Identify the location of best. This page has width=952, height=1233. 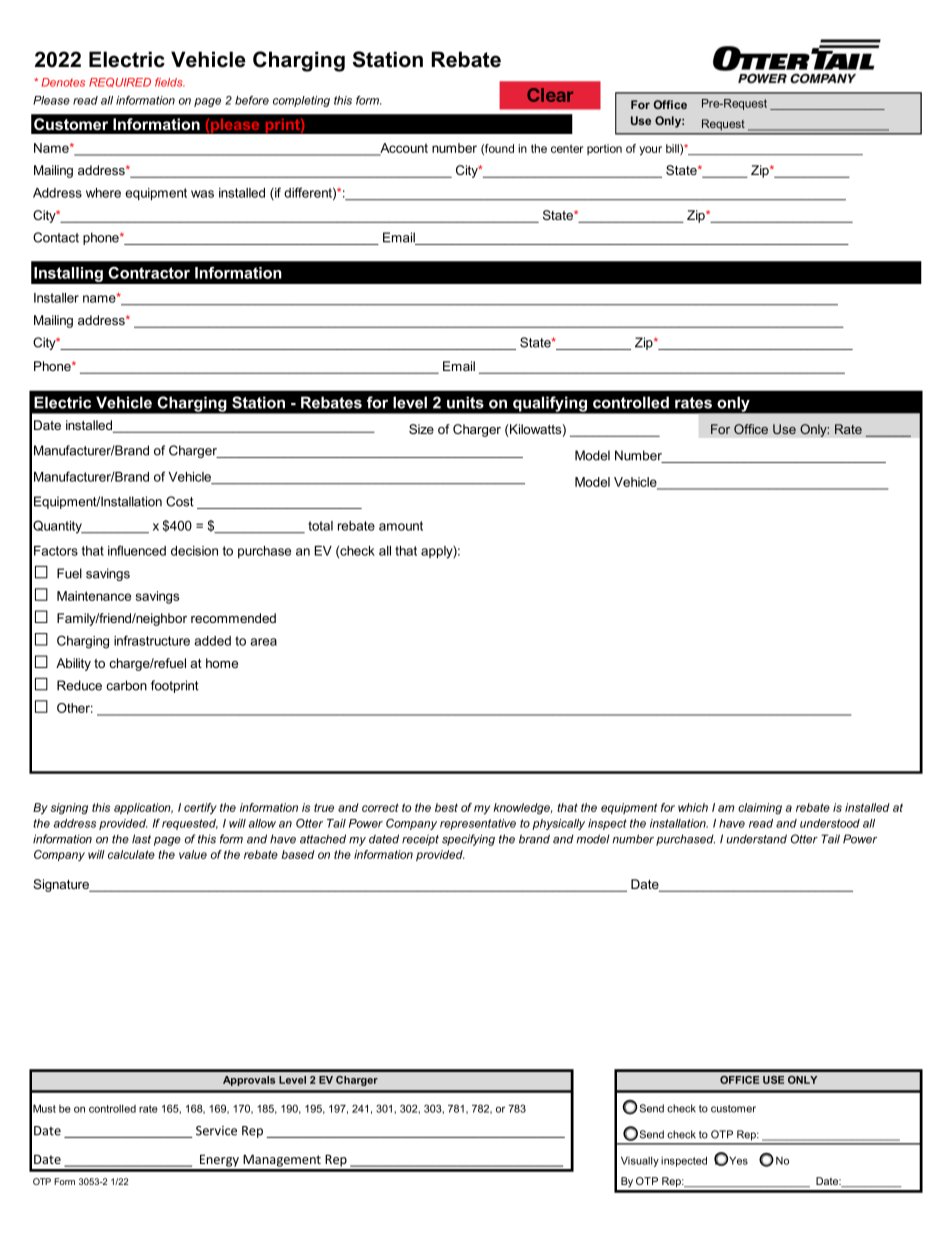
(446, 807).
